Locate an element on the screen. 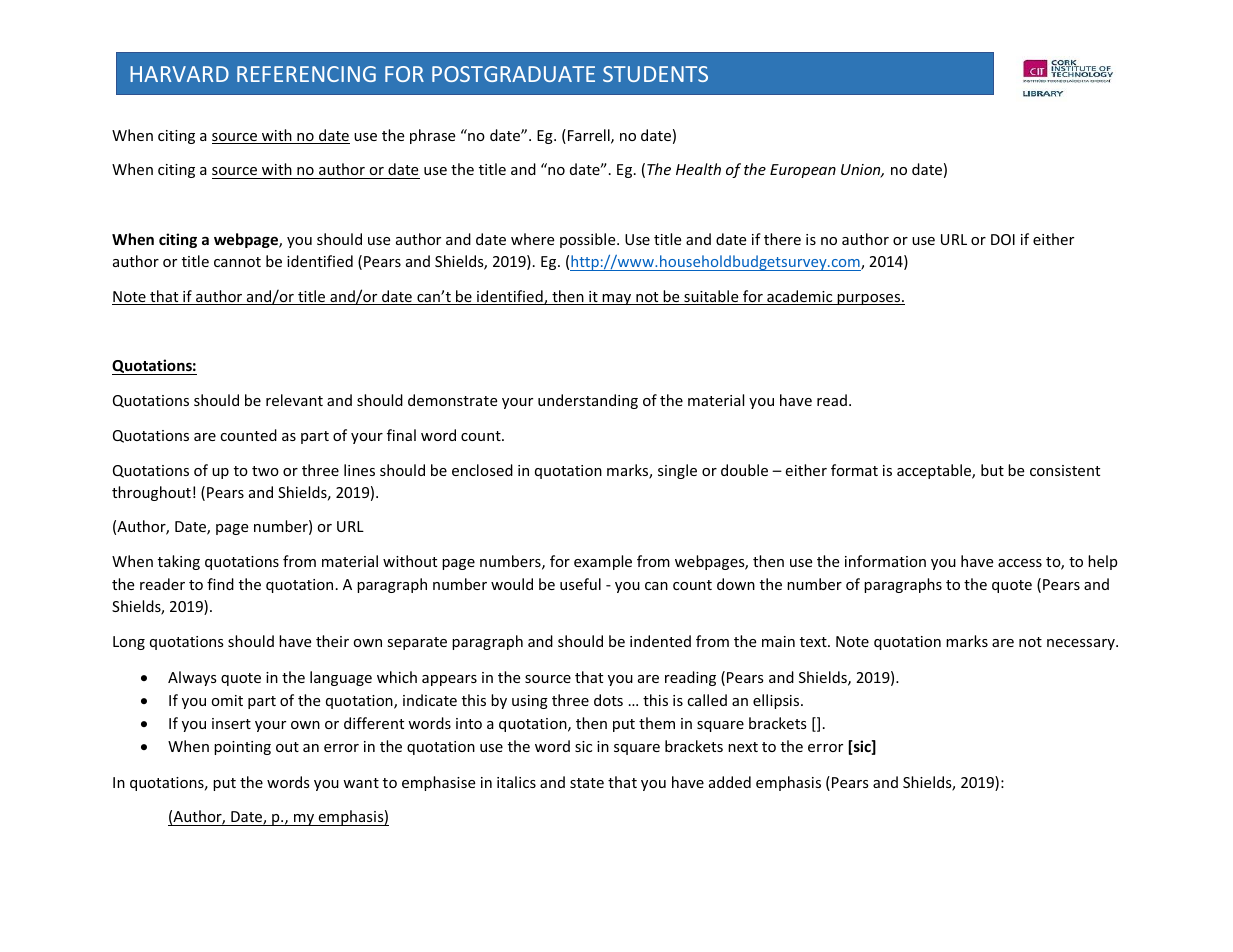 This screenshot has width=1233, height=952. STUDENTS is located at coordinates (655, 74).
